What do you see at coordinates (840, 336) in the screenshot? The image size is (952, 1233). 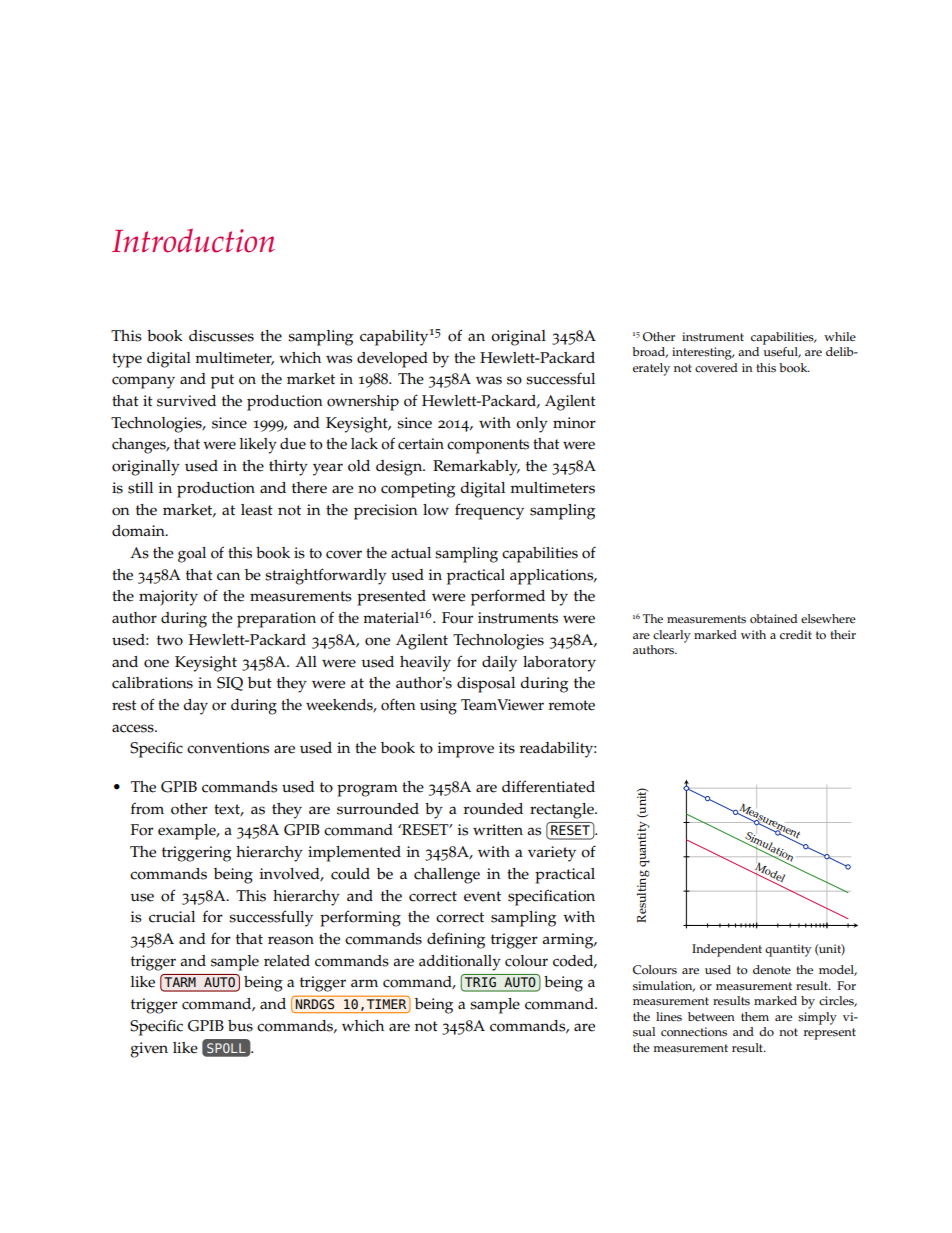 I see `while` at bounding box center [840, 336].
